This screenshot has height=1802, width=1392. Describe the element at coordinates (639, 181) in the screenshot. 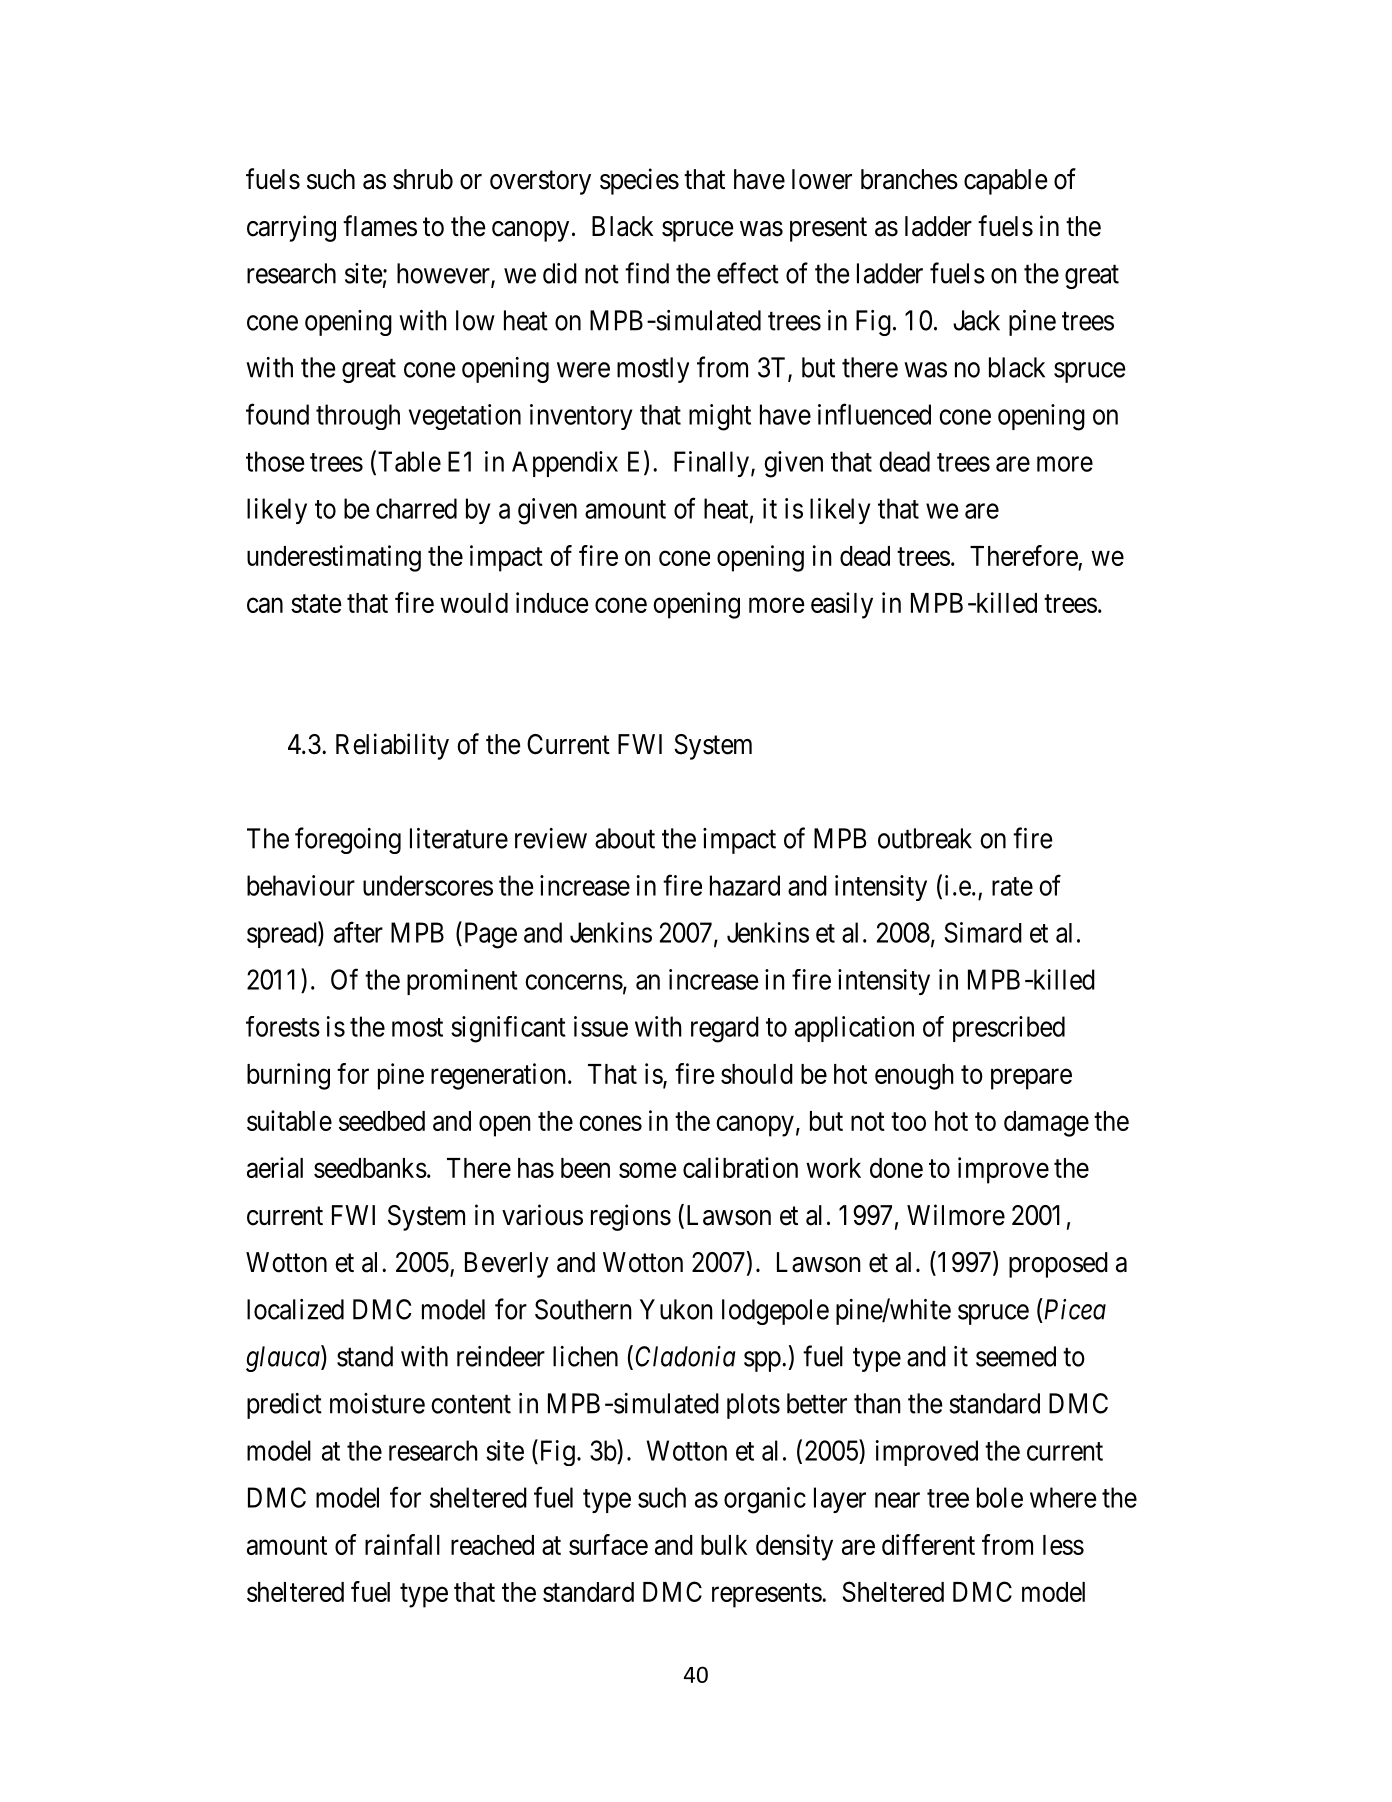

I see `species` at that location.
